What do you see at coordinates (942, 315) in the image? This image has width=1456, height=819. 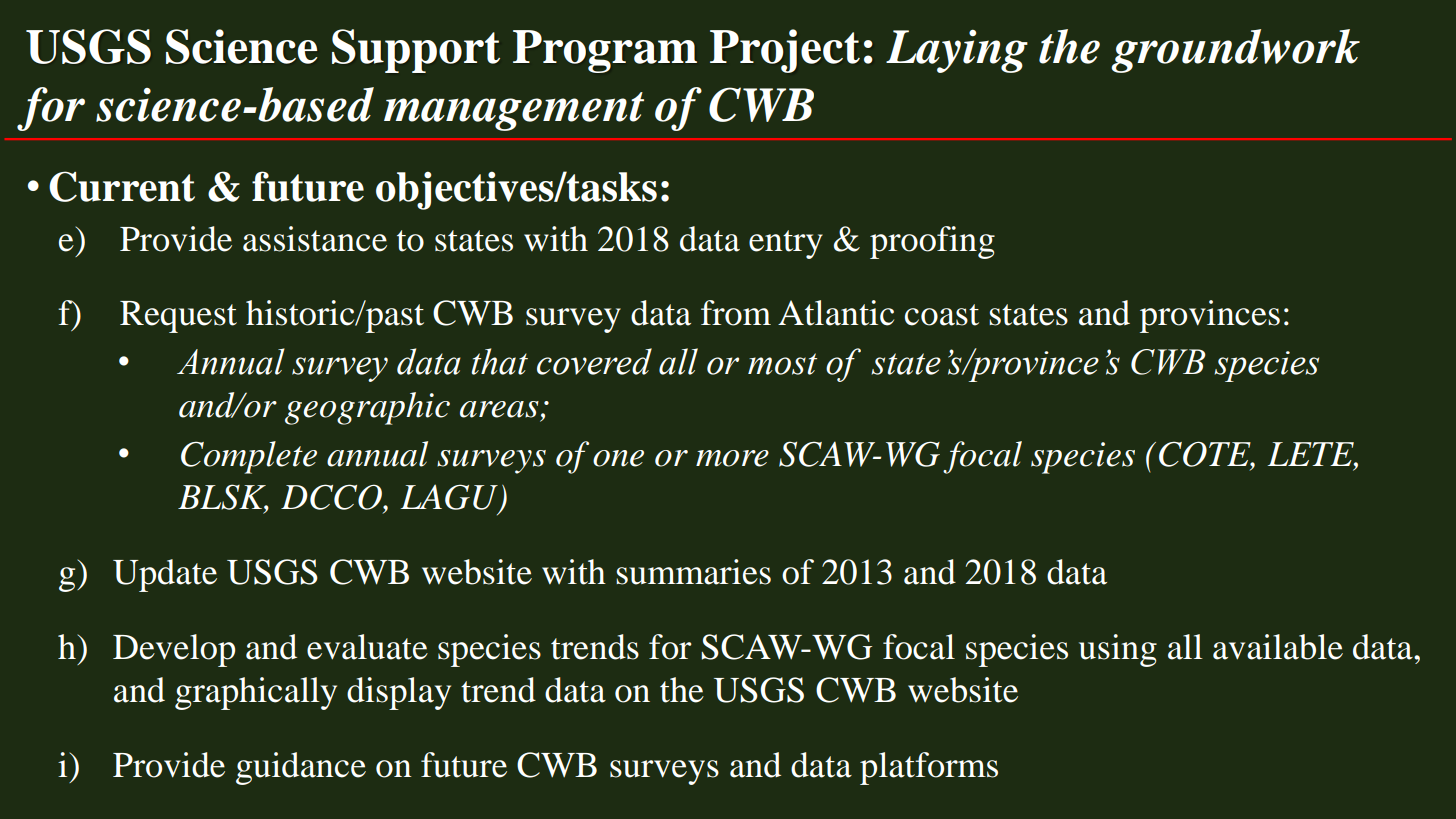 I see `coast` at bounding box center [942, 315].
